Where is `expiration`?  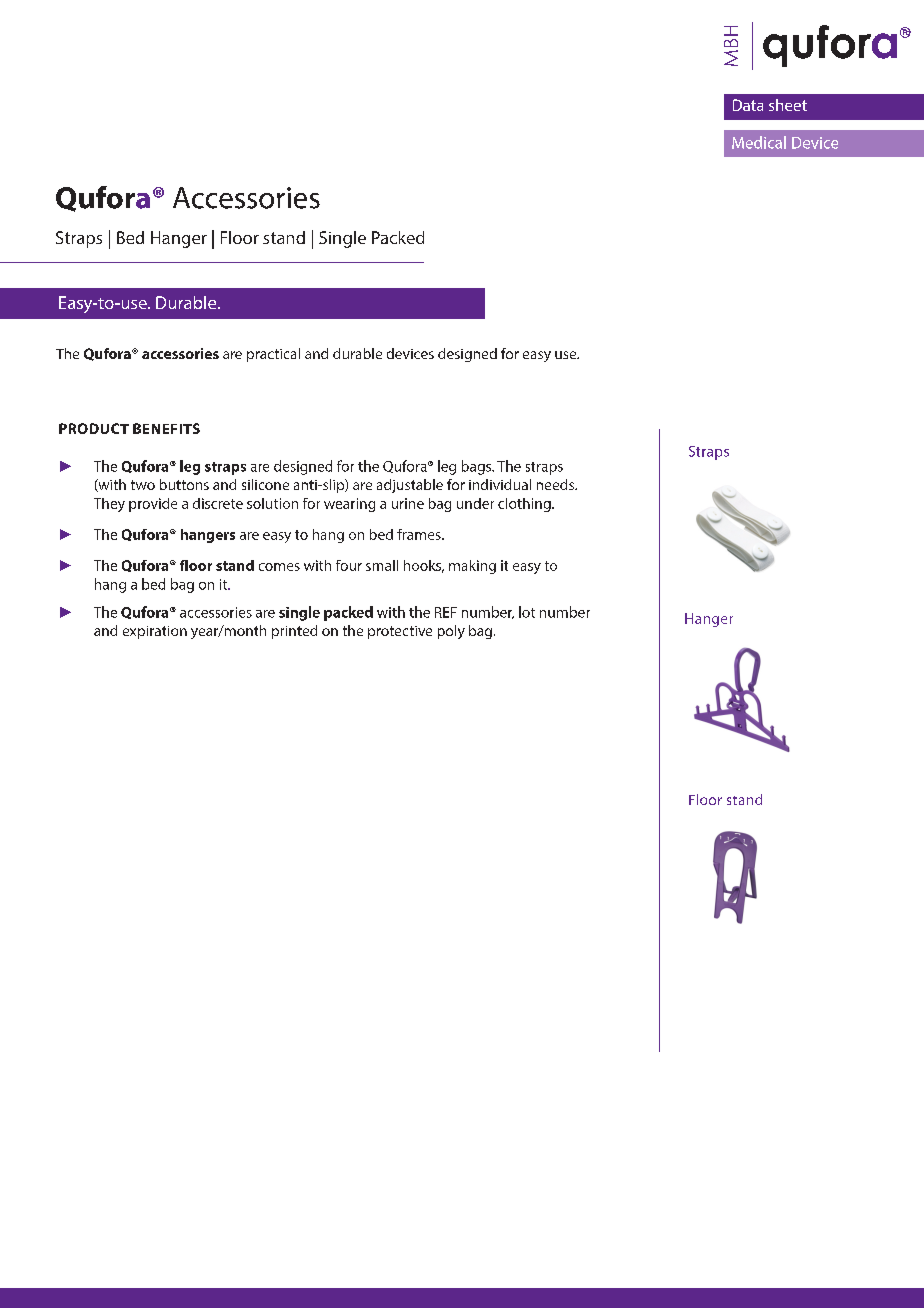 expiration is located at coordinates (155, 632).
